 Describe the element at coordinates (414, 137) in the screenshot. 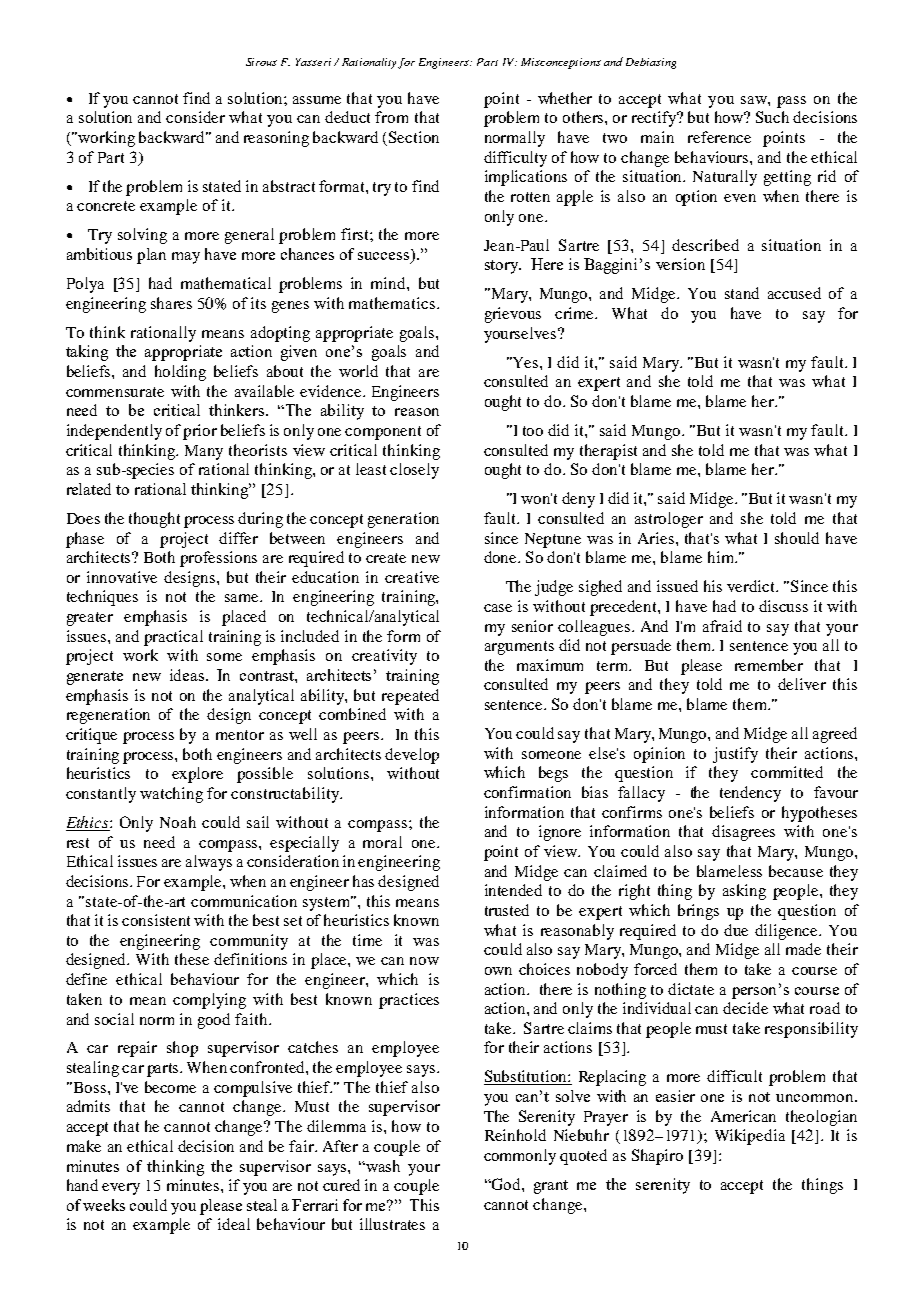

I see `Section` at that location.
